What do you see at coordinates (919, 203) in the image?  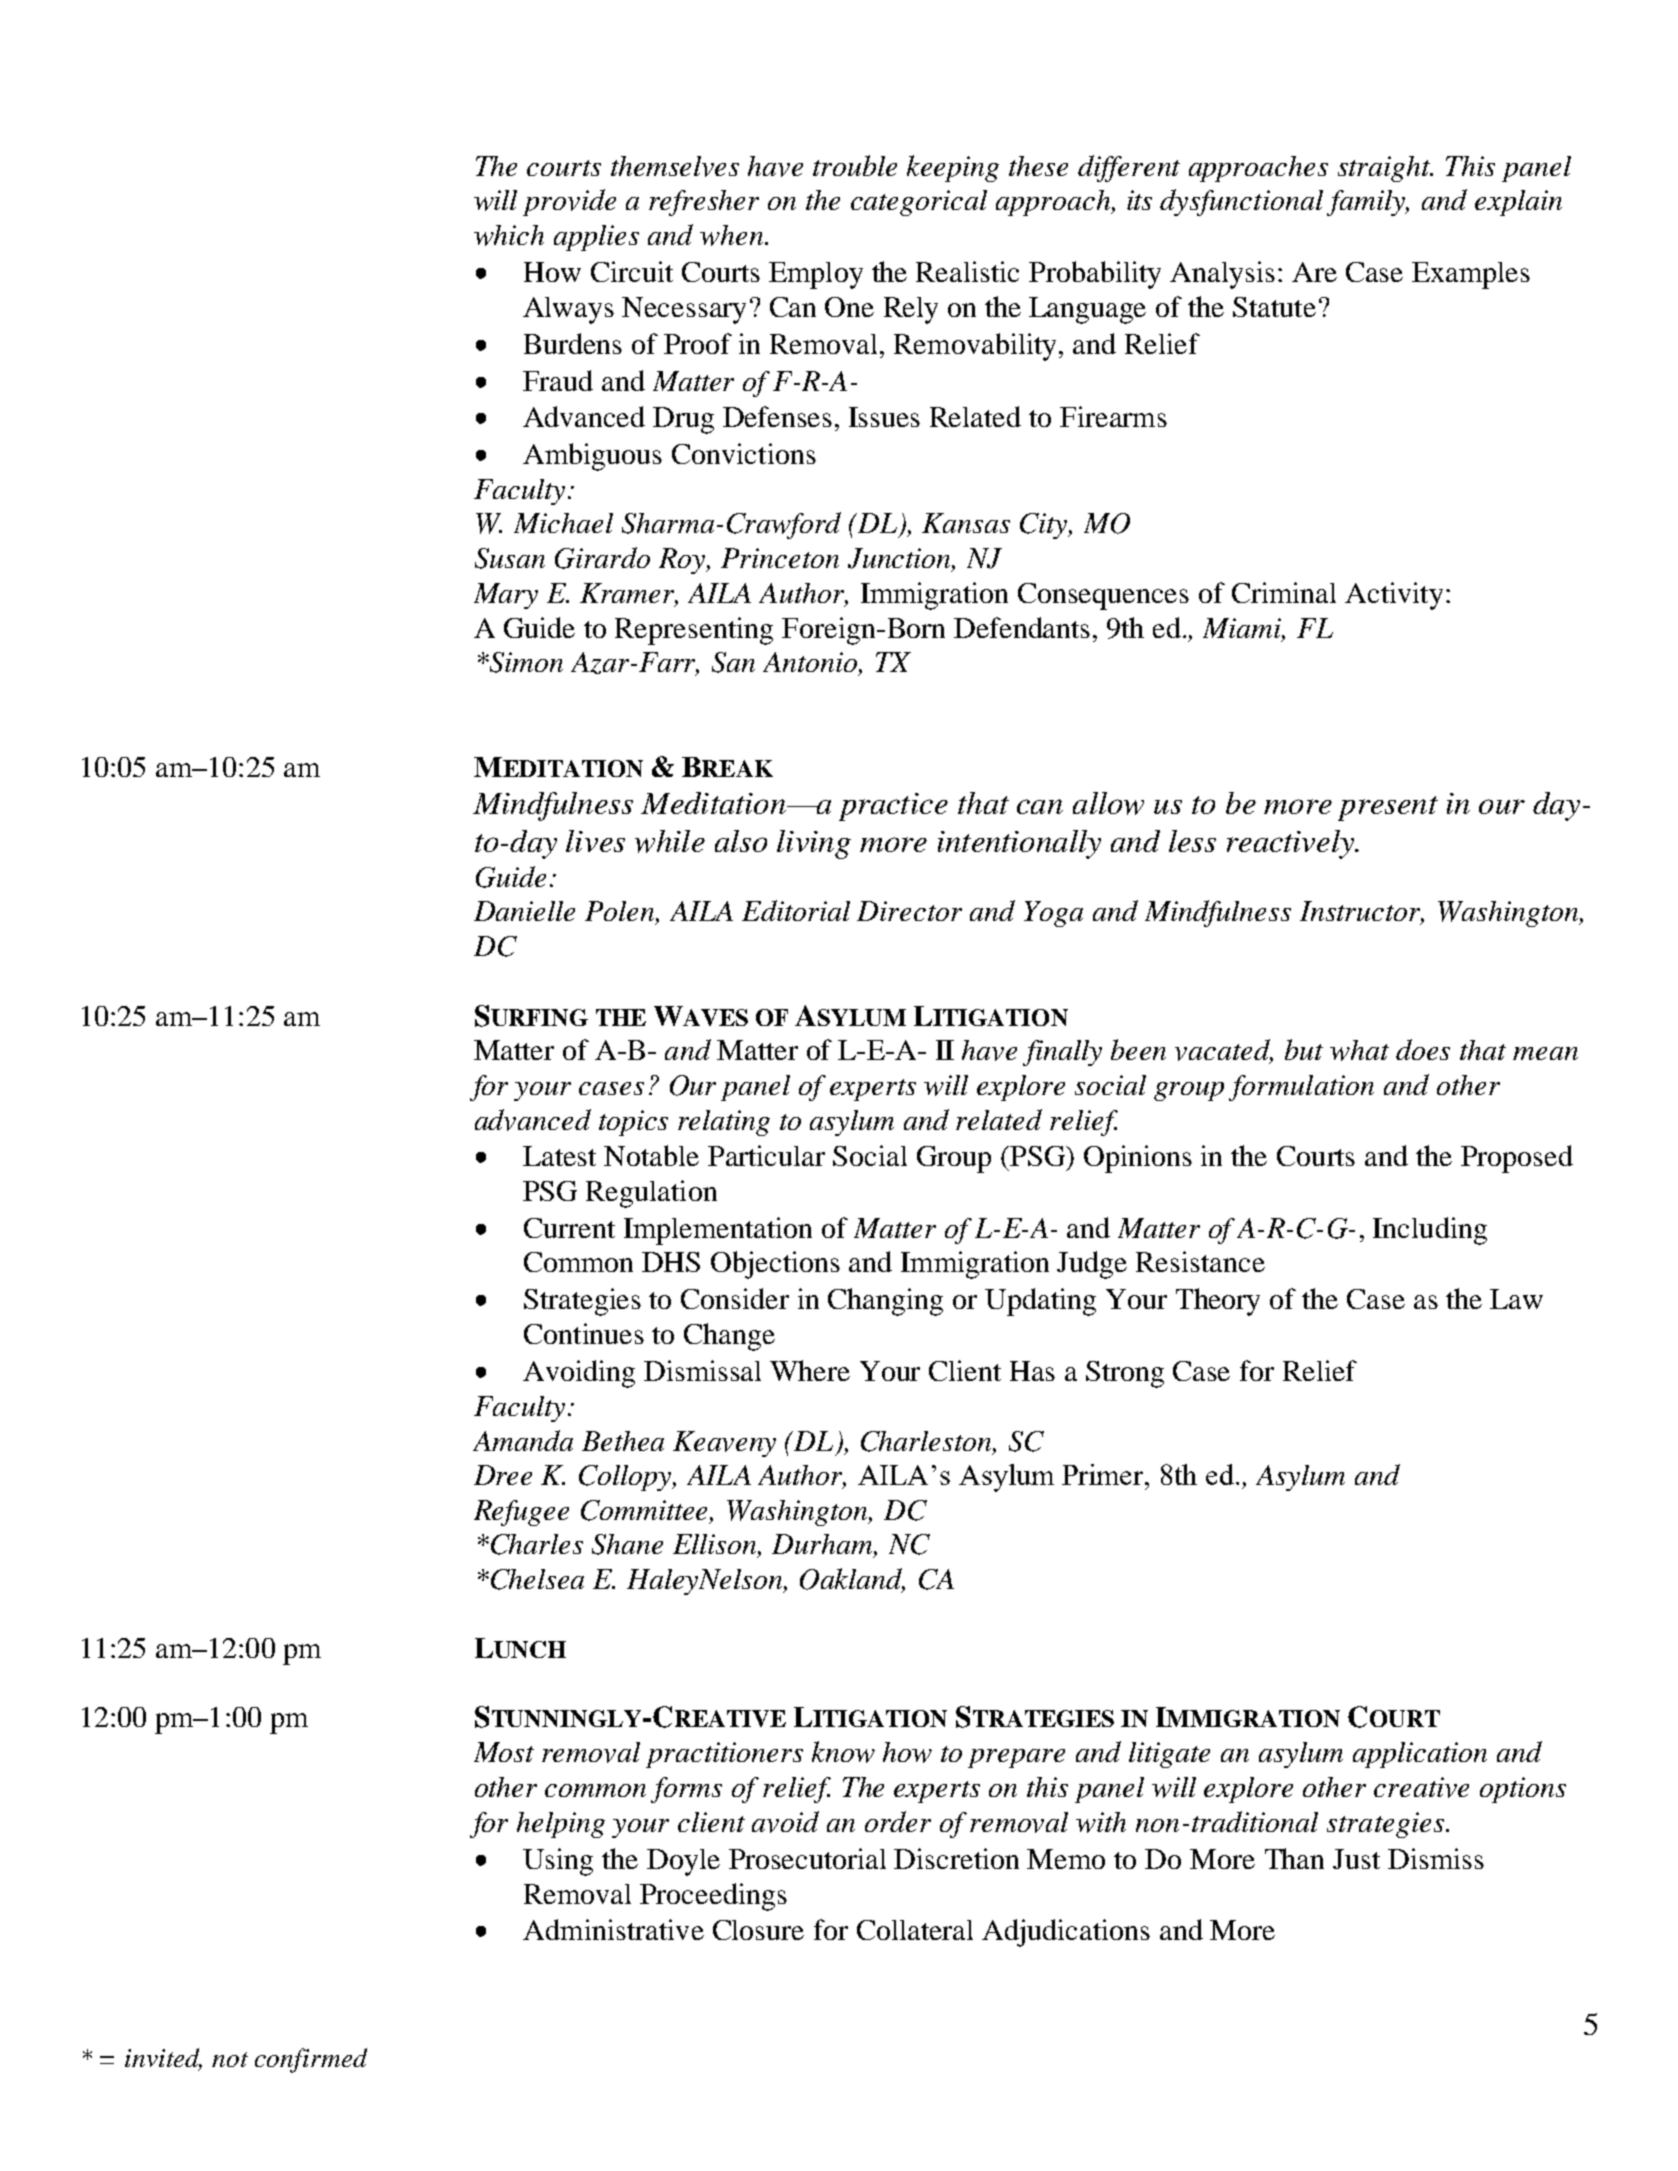 I see `categorical` at bounding box center [919, 203].
